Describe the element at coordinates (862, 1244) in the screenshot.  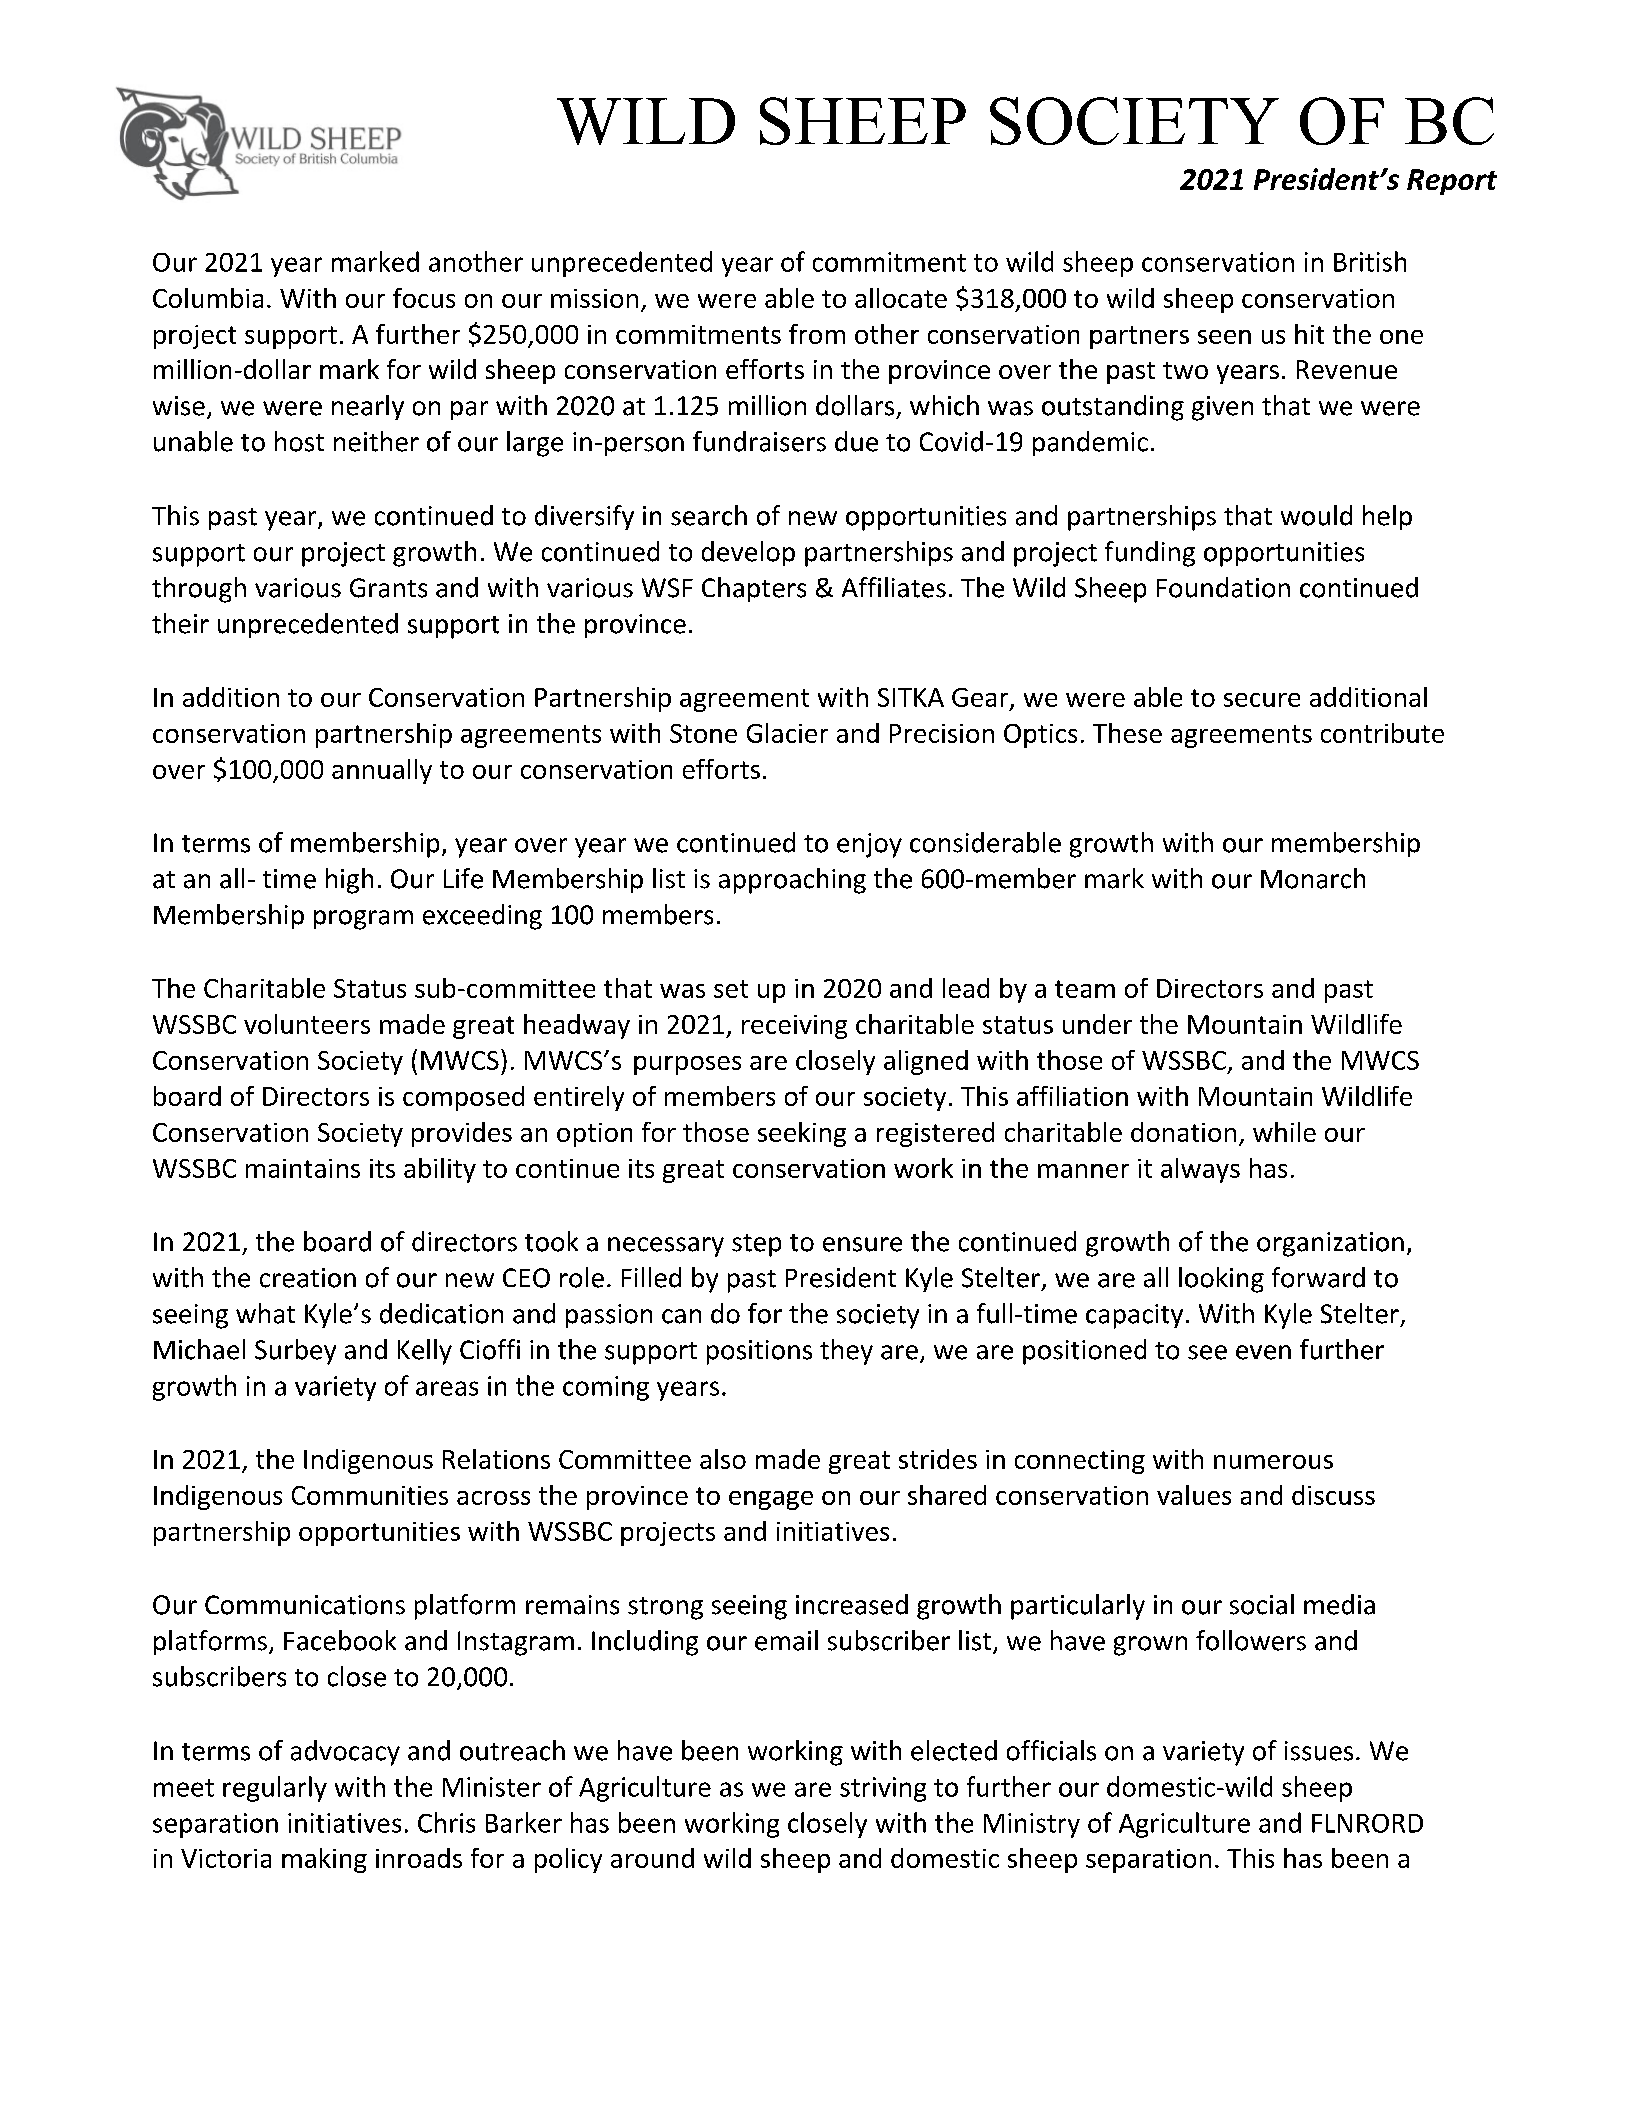
I see `ensure` at that location.
